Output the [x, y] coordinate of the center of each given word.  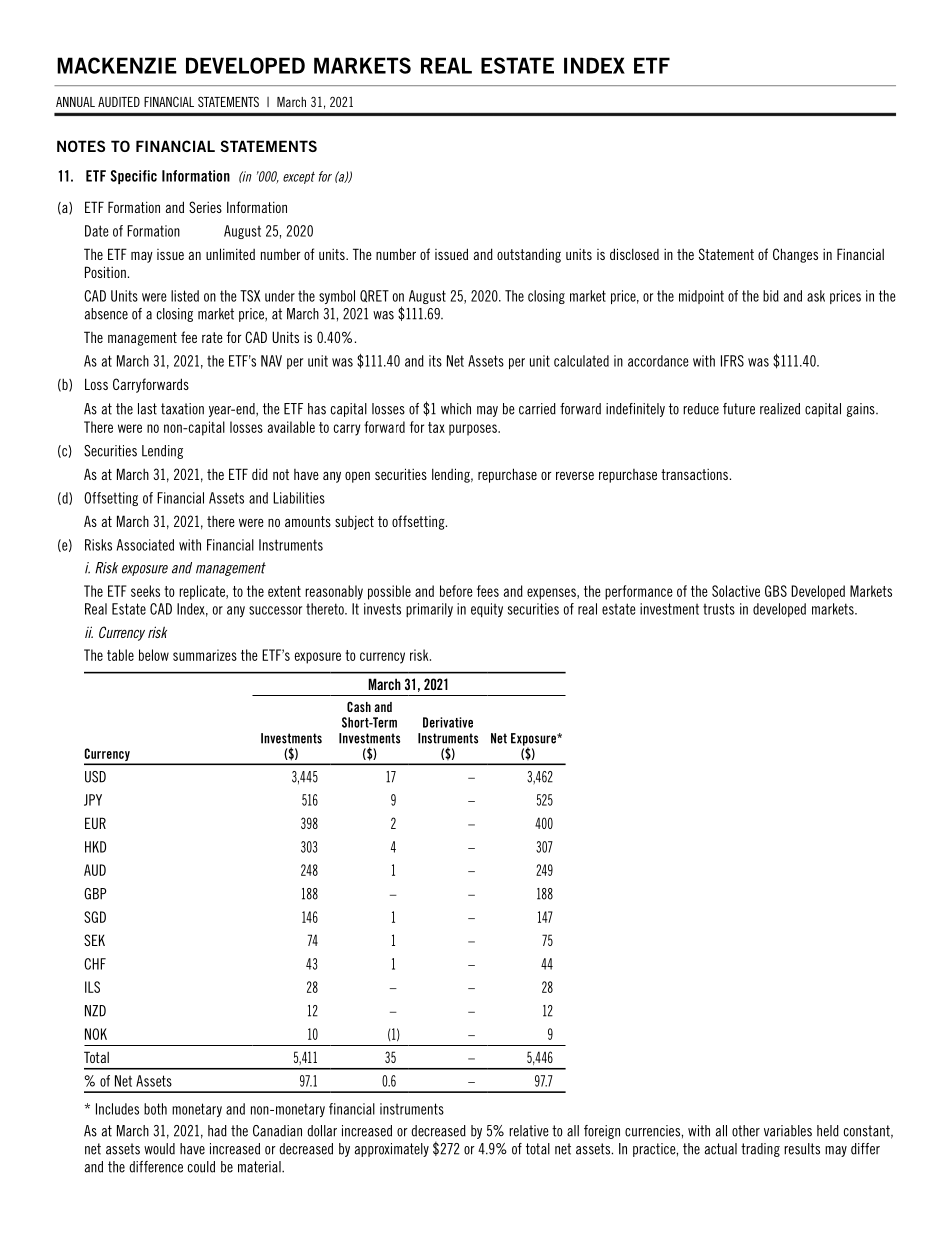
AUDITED [119, 102]
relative [529, 1131]
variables [788, 1131]
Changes [795, 255]
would [159, 1149]
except [299, 177]
